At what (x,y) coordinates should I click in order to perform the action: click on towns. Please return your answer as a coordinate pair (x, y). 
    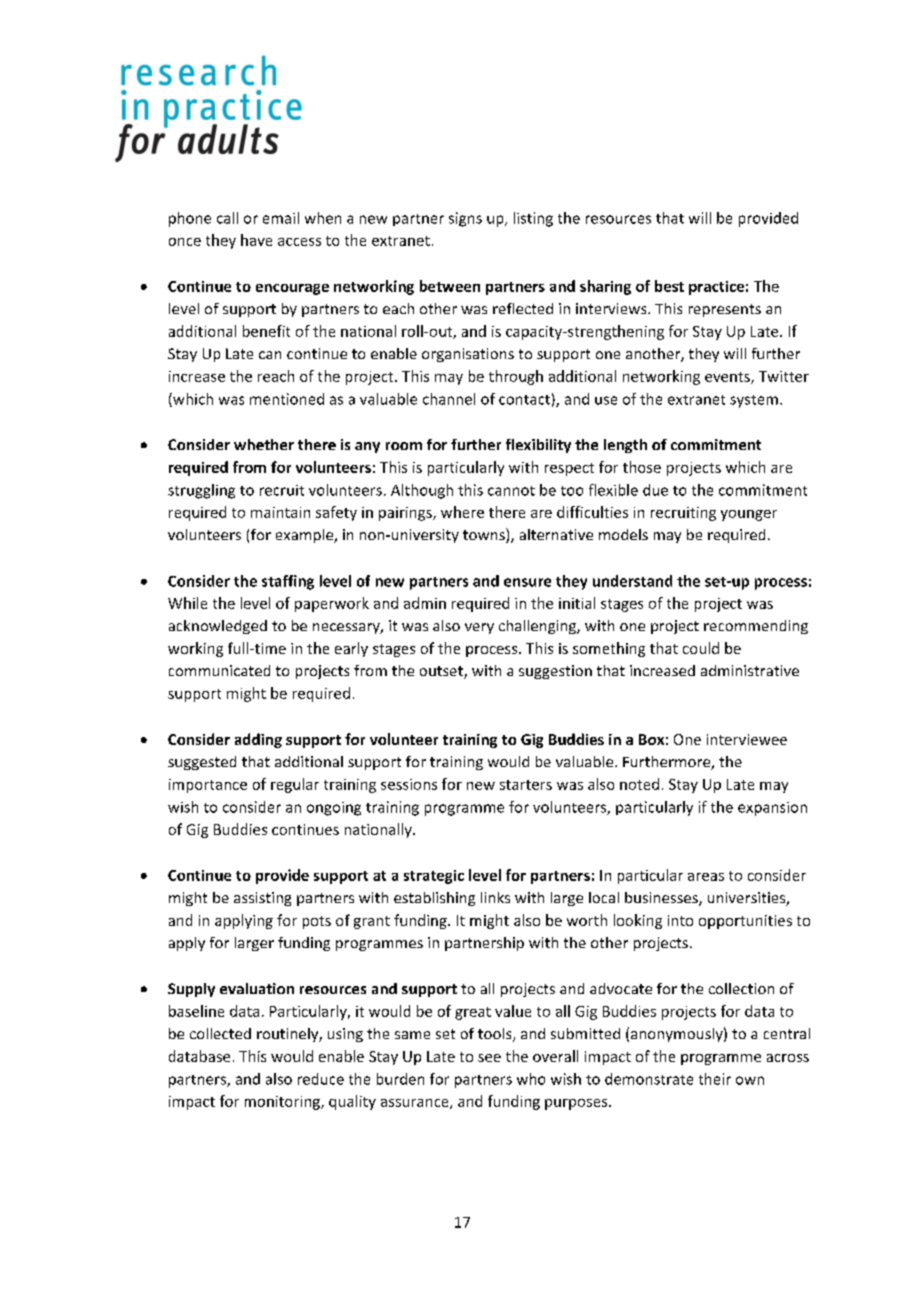
    Looking at the image, I should click on (485, 535).
